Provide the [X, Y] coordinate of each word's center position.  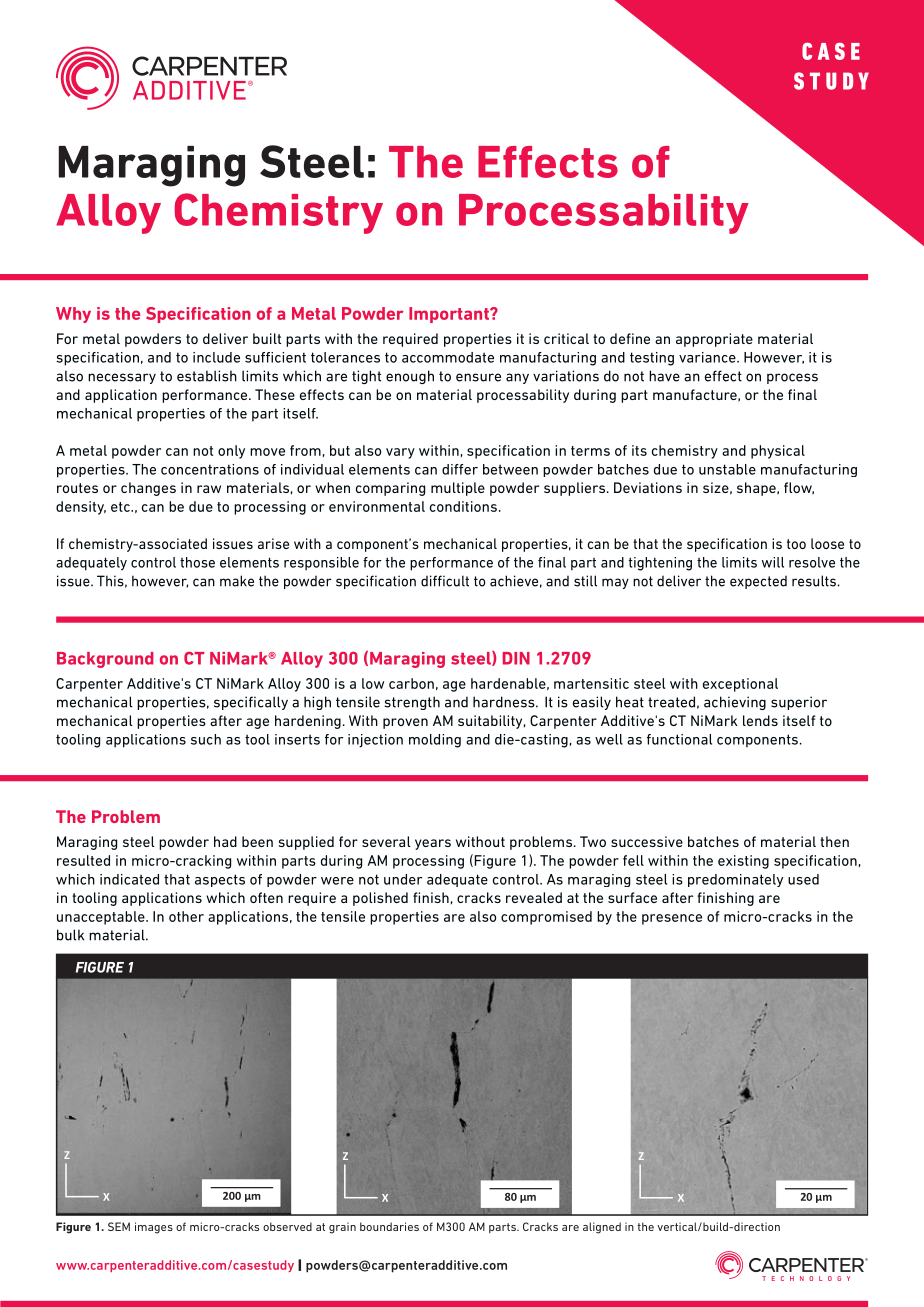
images [154, 1228]
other [186, 916]
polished [380, 899]
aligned [602, 1228]
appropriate [714, 340]
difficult [445, 581]
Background [105, 660]
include [216, 357]
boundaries [389, 1226]
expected [758, 582]
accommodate [448, 357]
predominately [735, 880]
